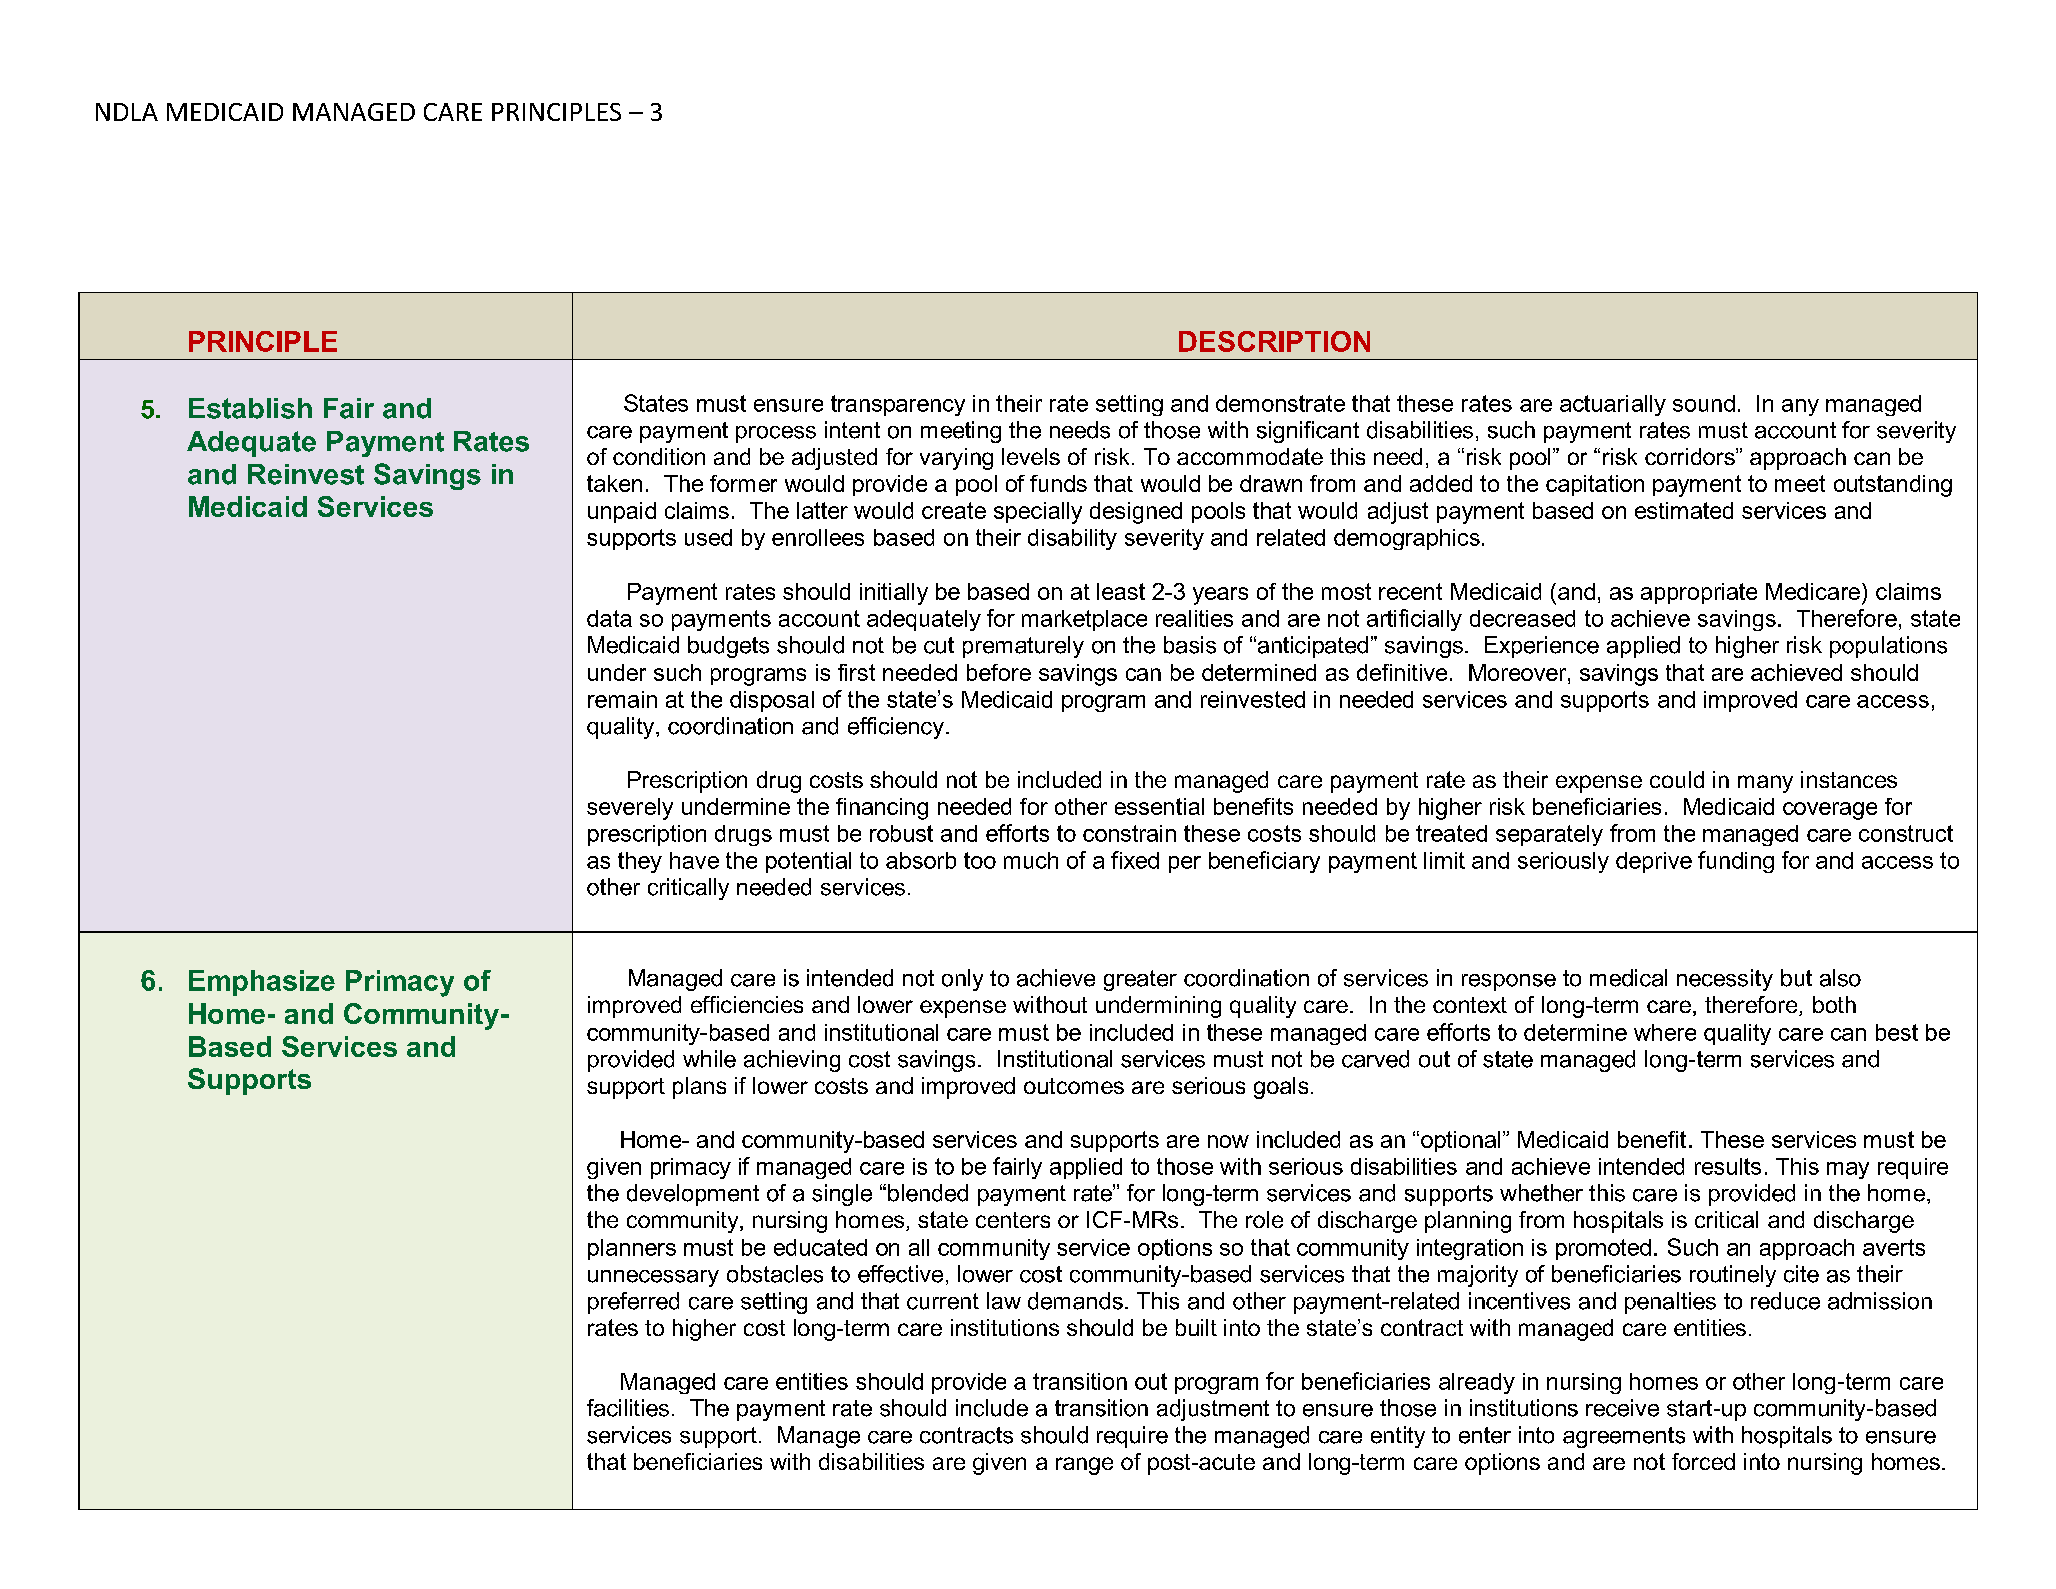  What do you see at coordinates (1665, 1032) in the screenshot?
I see `where` at bounding box center [1665, 1032].
